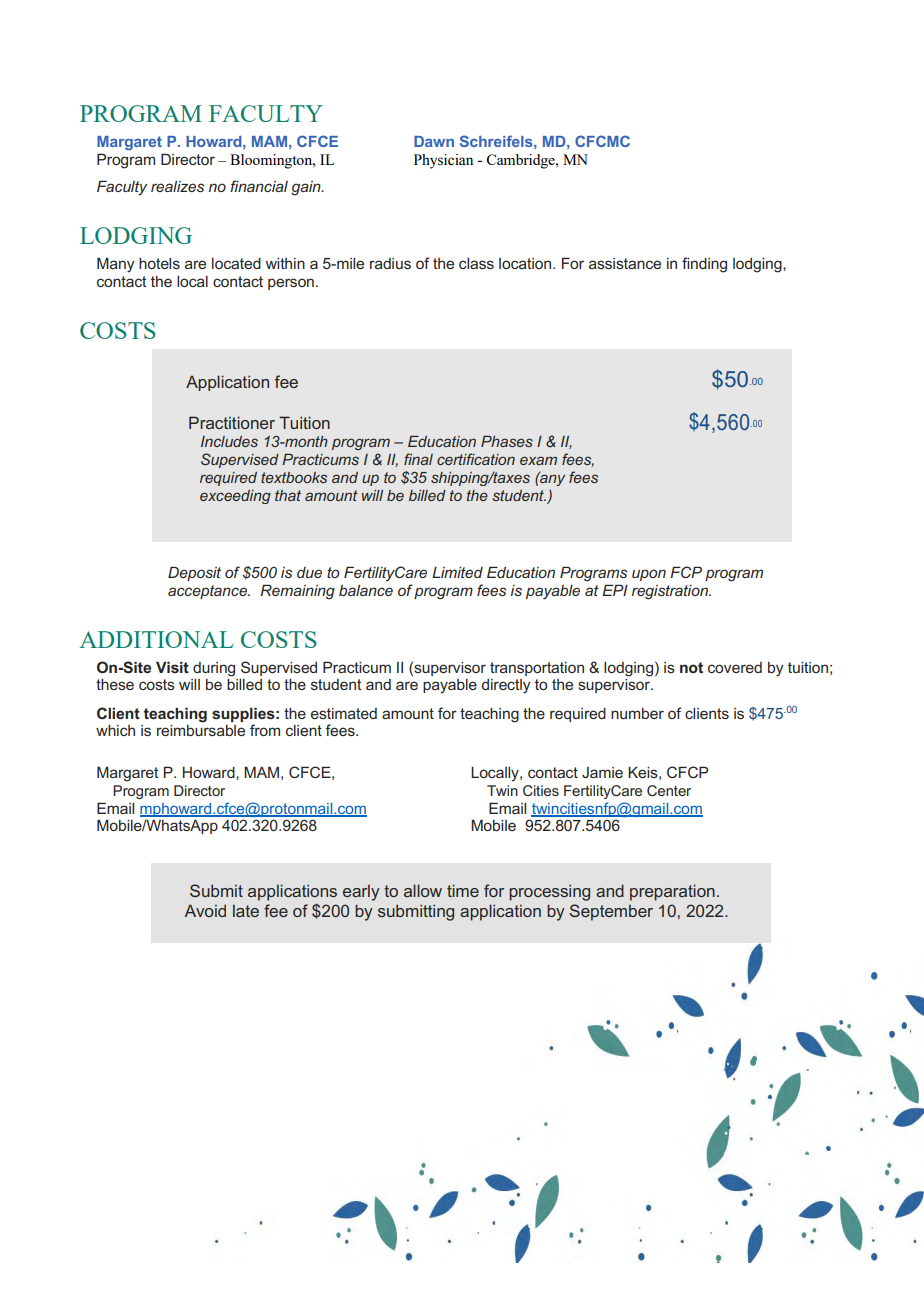 The width and height of the screenshot is (924, 1308). What do you see at coordinates (205, 910) in the screenshot?
I see `Avoid` at bounding box center [205, 910].
